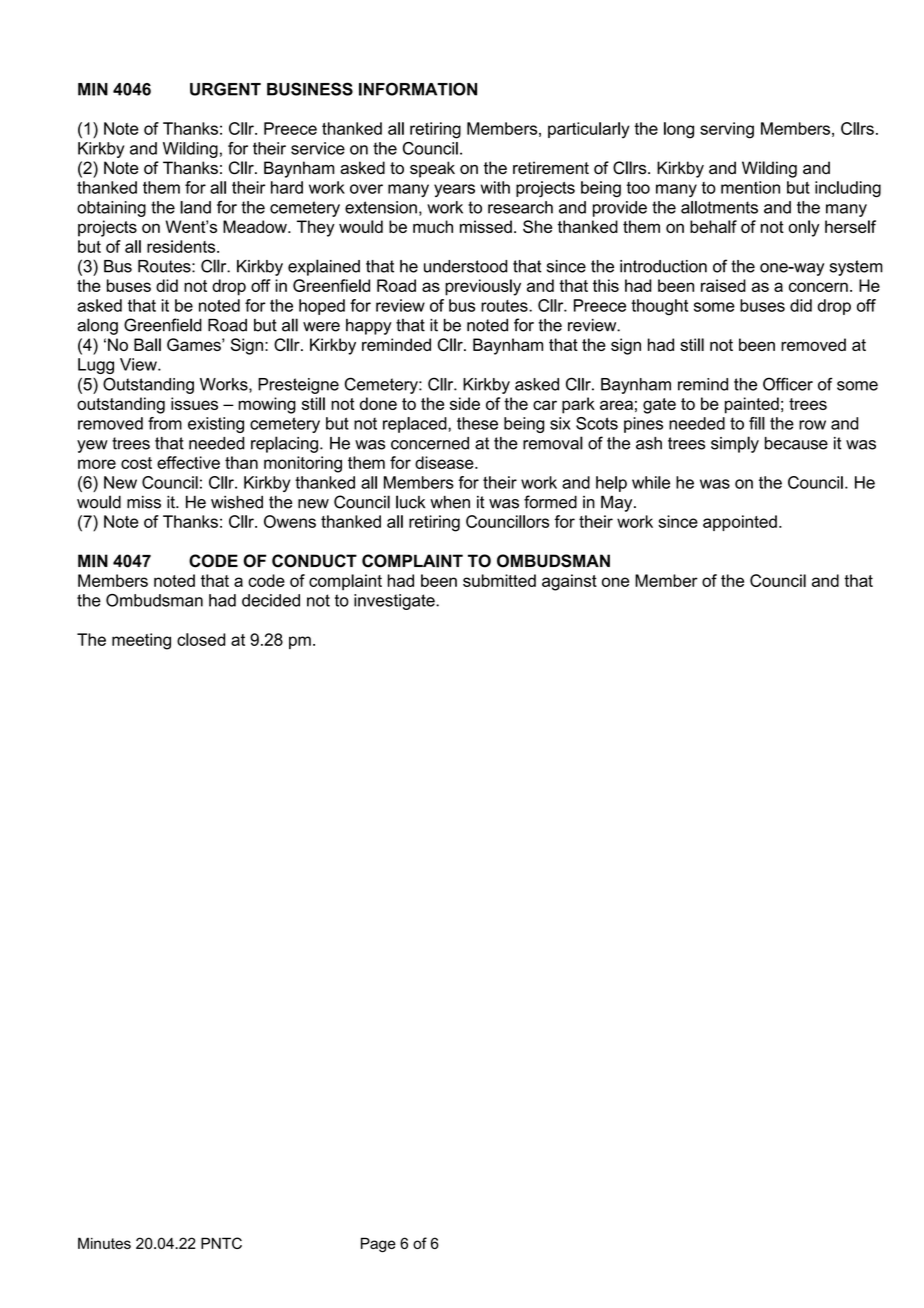 The height and width of the image is (1308, 924). Describe the element at coordinates (201, 639) in the image. I see `closed` at that location.
